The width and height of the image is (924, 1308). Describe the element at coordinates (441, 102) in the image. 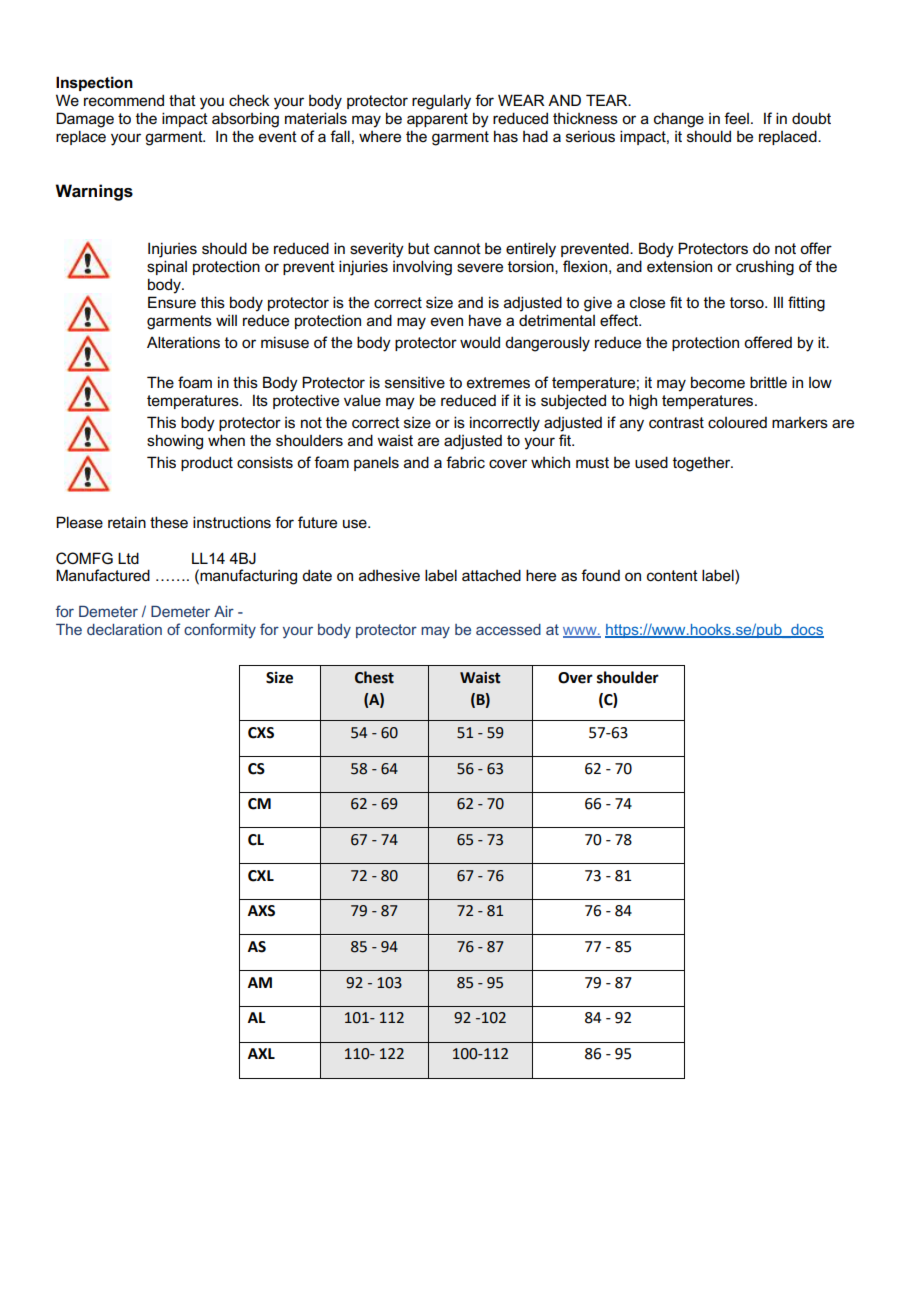

I see `regularly` at that location.
